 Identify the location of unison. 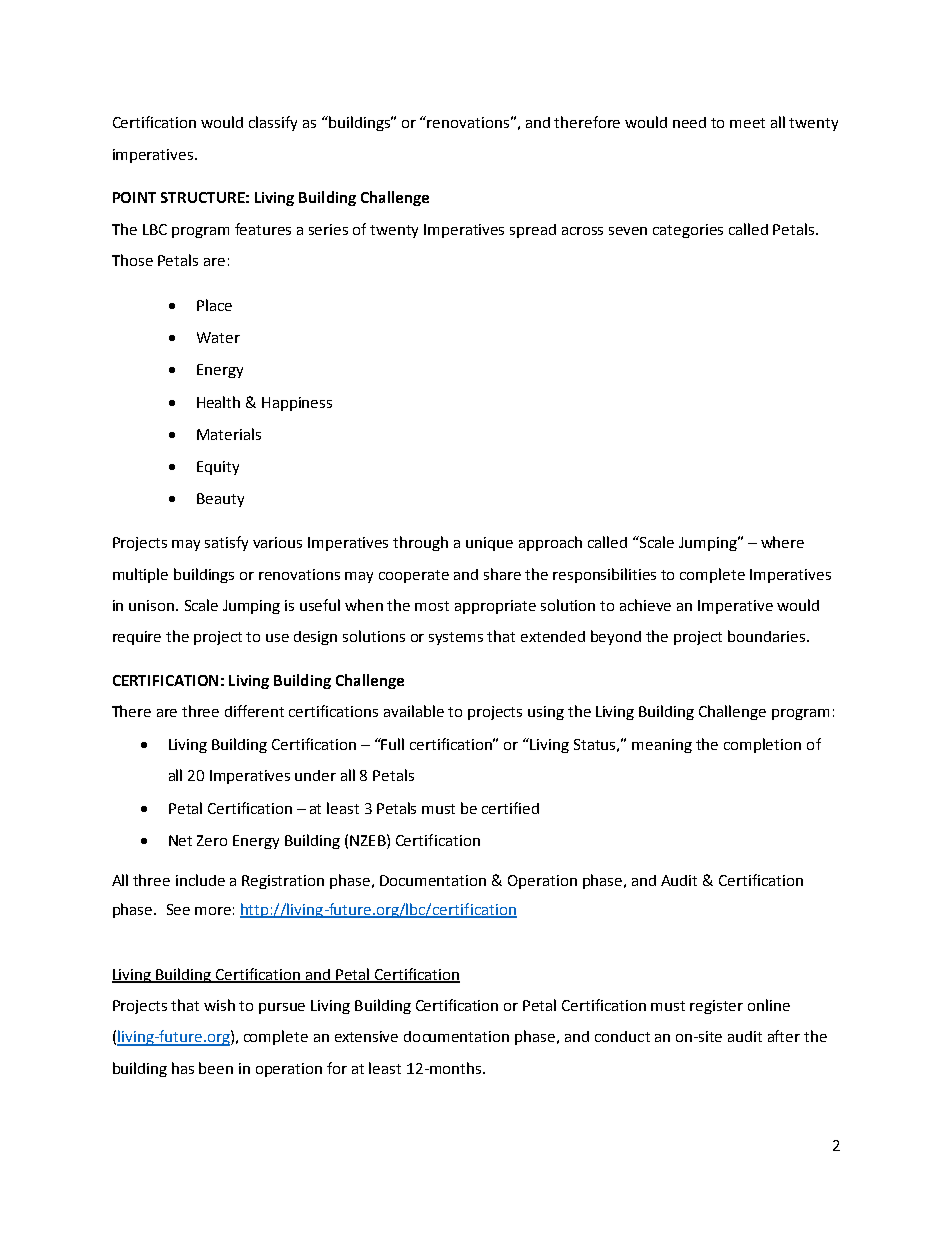
(153, 605).
